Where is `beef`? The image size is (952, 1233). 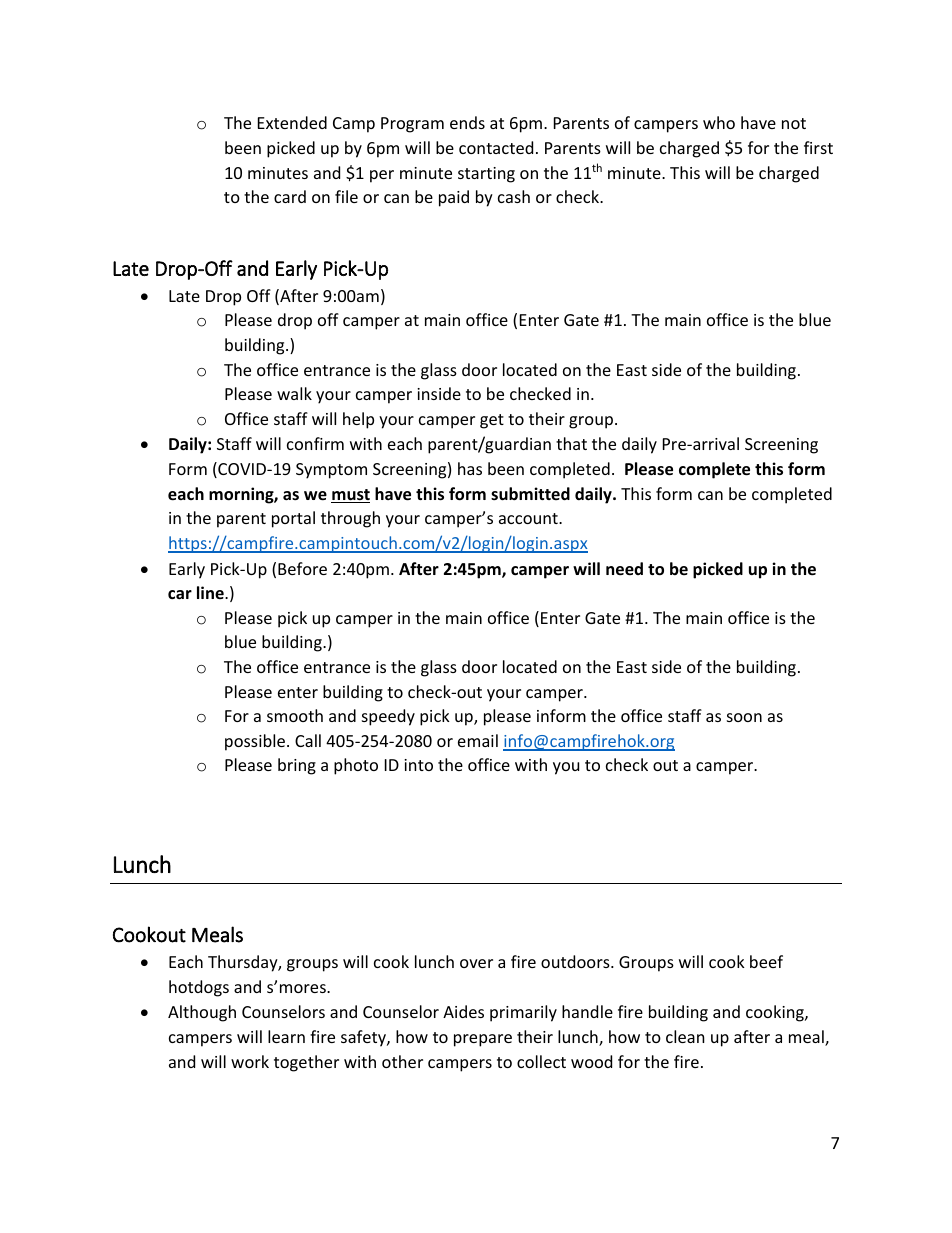
beef is located at coordinates (766, 961).
